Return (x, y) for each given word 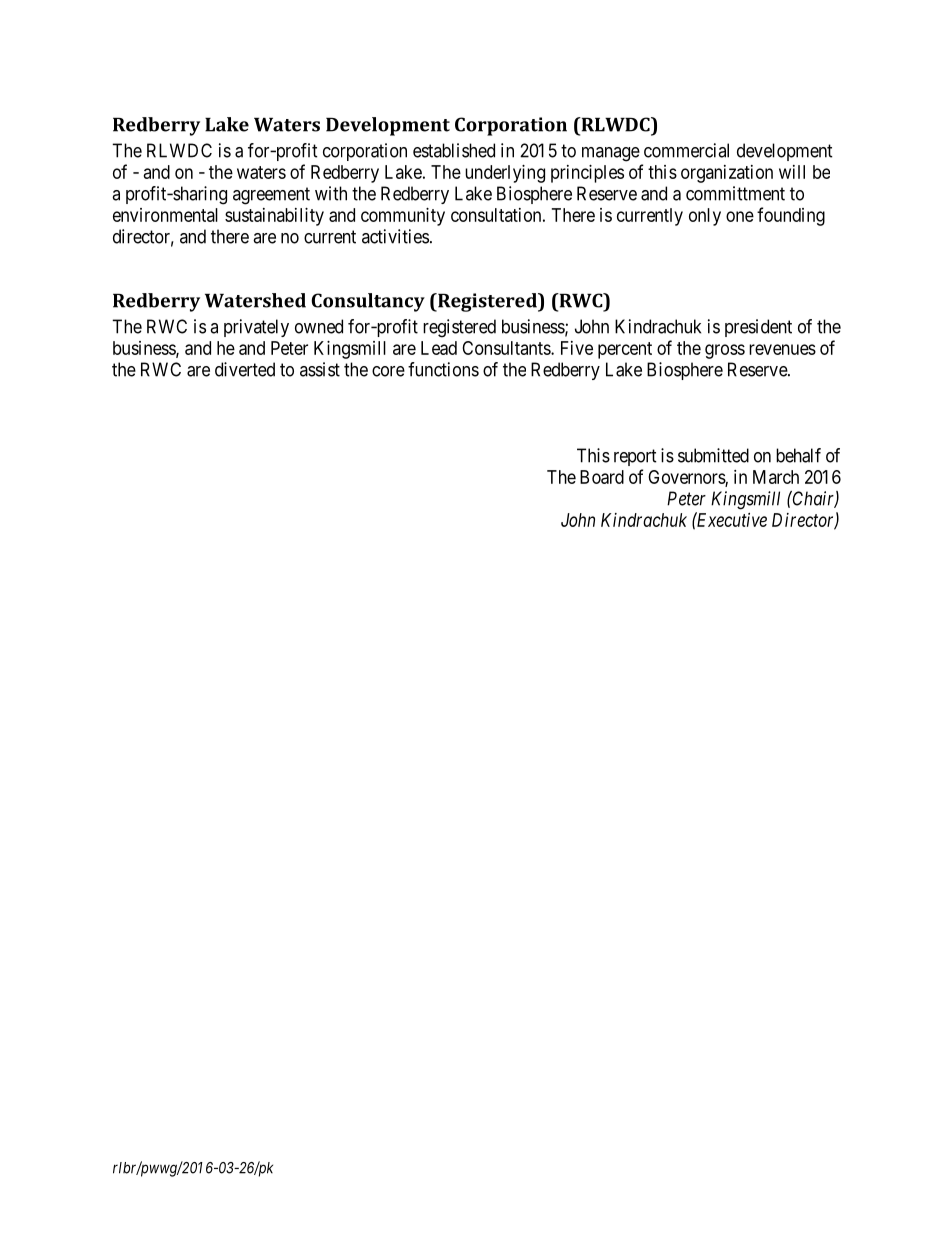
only (705, 217)
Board (602, 477)
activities (395, 236)
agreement (271, 196)
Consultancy (368, 302)
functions (443, 369)
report (635, 457)
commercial (686, 150)
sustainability (274, 217)
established (454, 150)
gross (725, 351)
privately (256, 328)
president (758, 328)
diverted (245, 369)
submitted (713, 455)
